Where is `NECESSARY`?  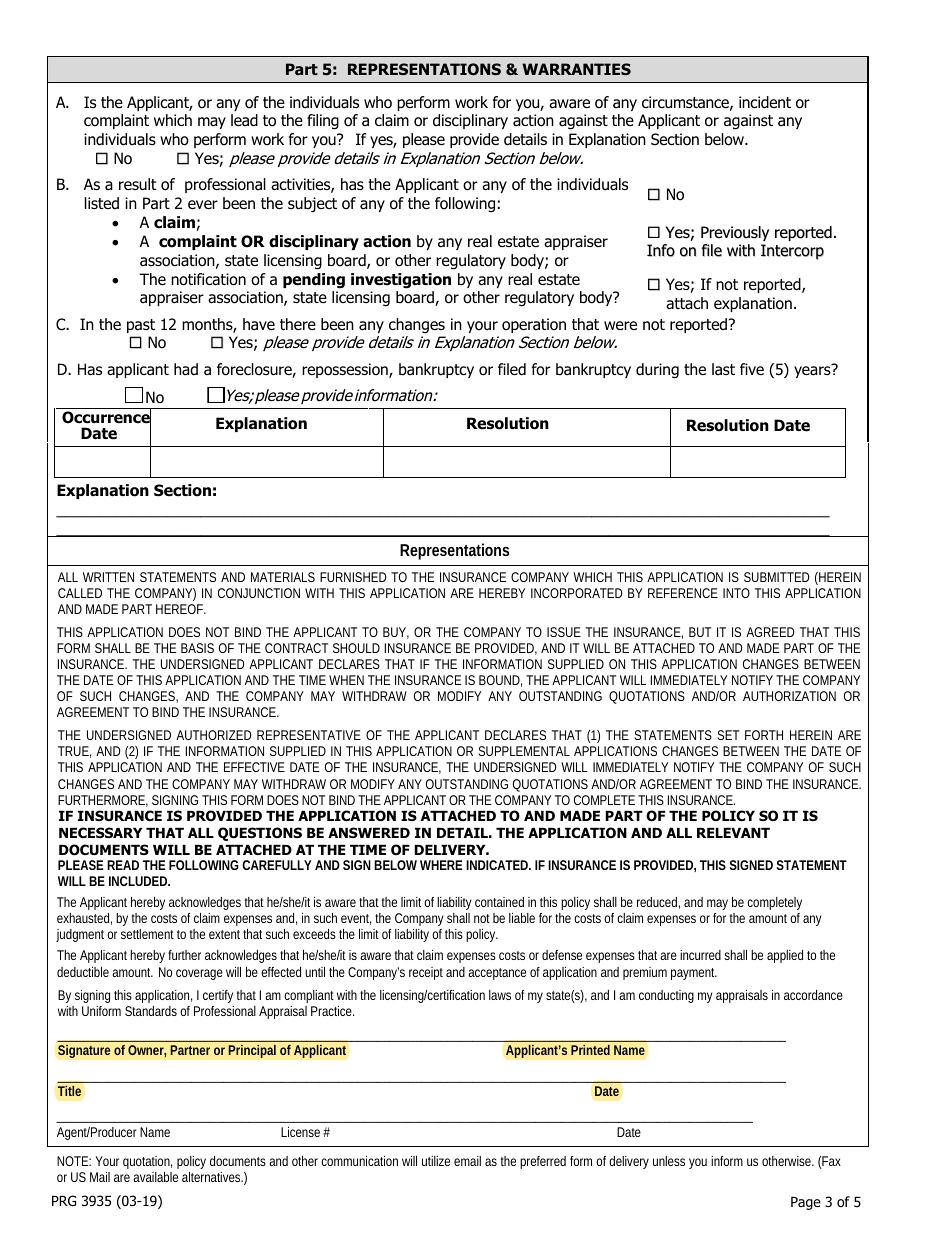
NECESSARY is located at coordinates (100, 832).
